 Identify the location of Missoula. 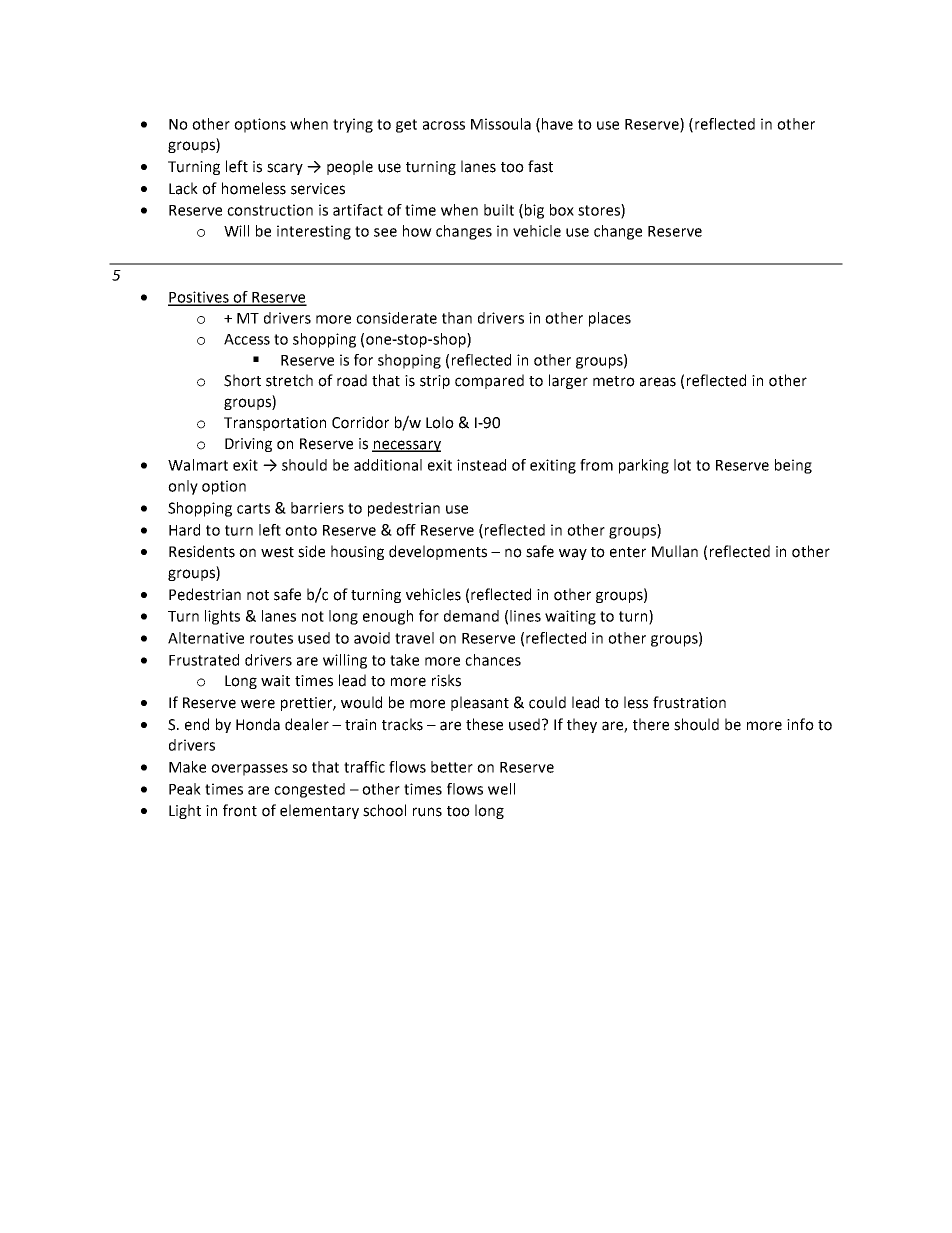
(501, 124).
